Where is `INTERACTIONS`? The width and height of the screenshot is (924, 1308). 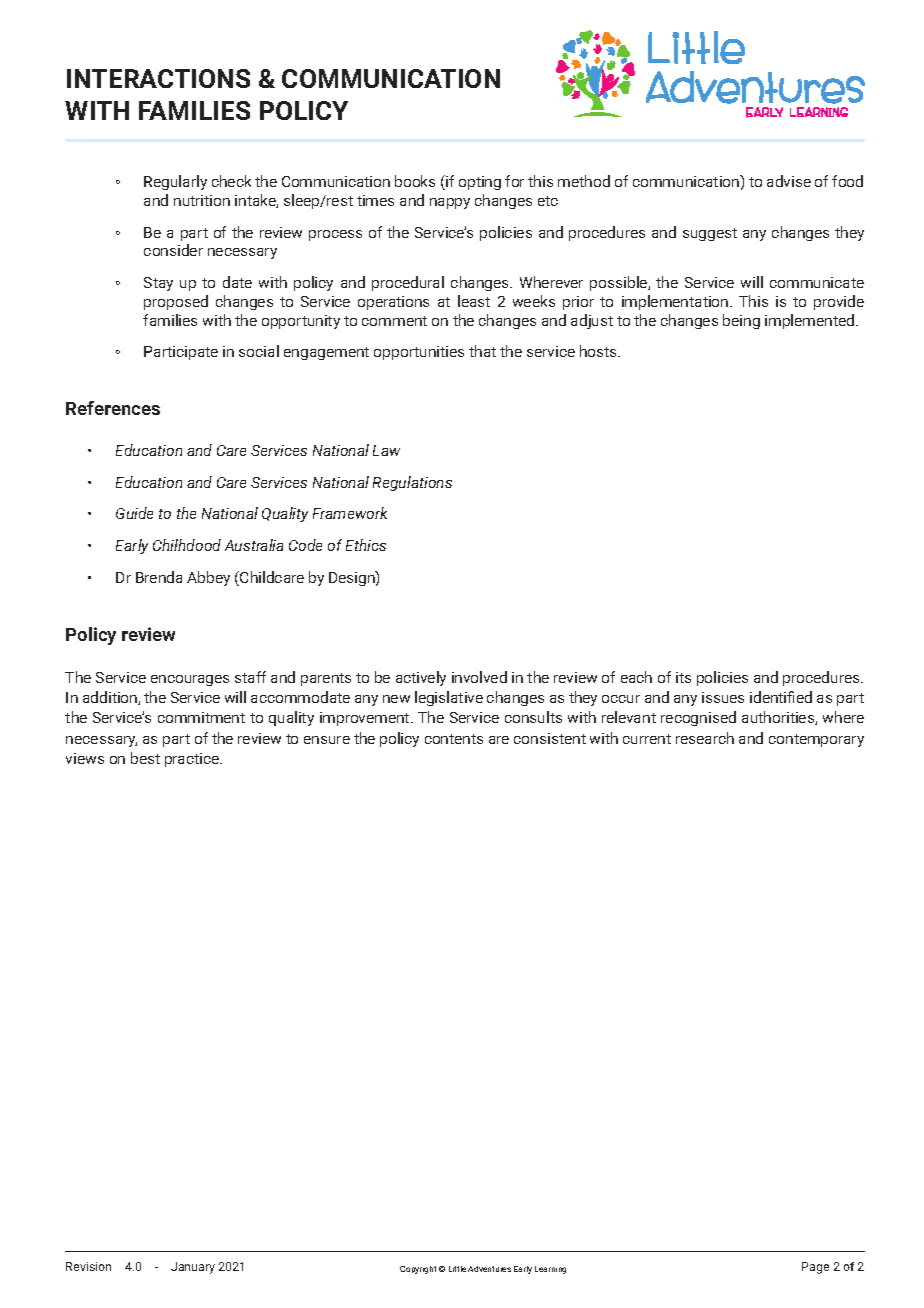 INTERACTIONS is located at coordinates (158, 78).
